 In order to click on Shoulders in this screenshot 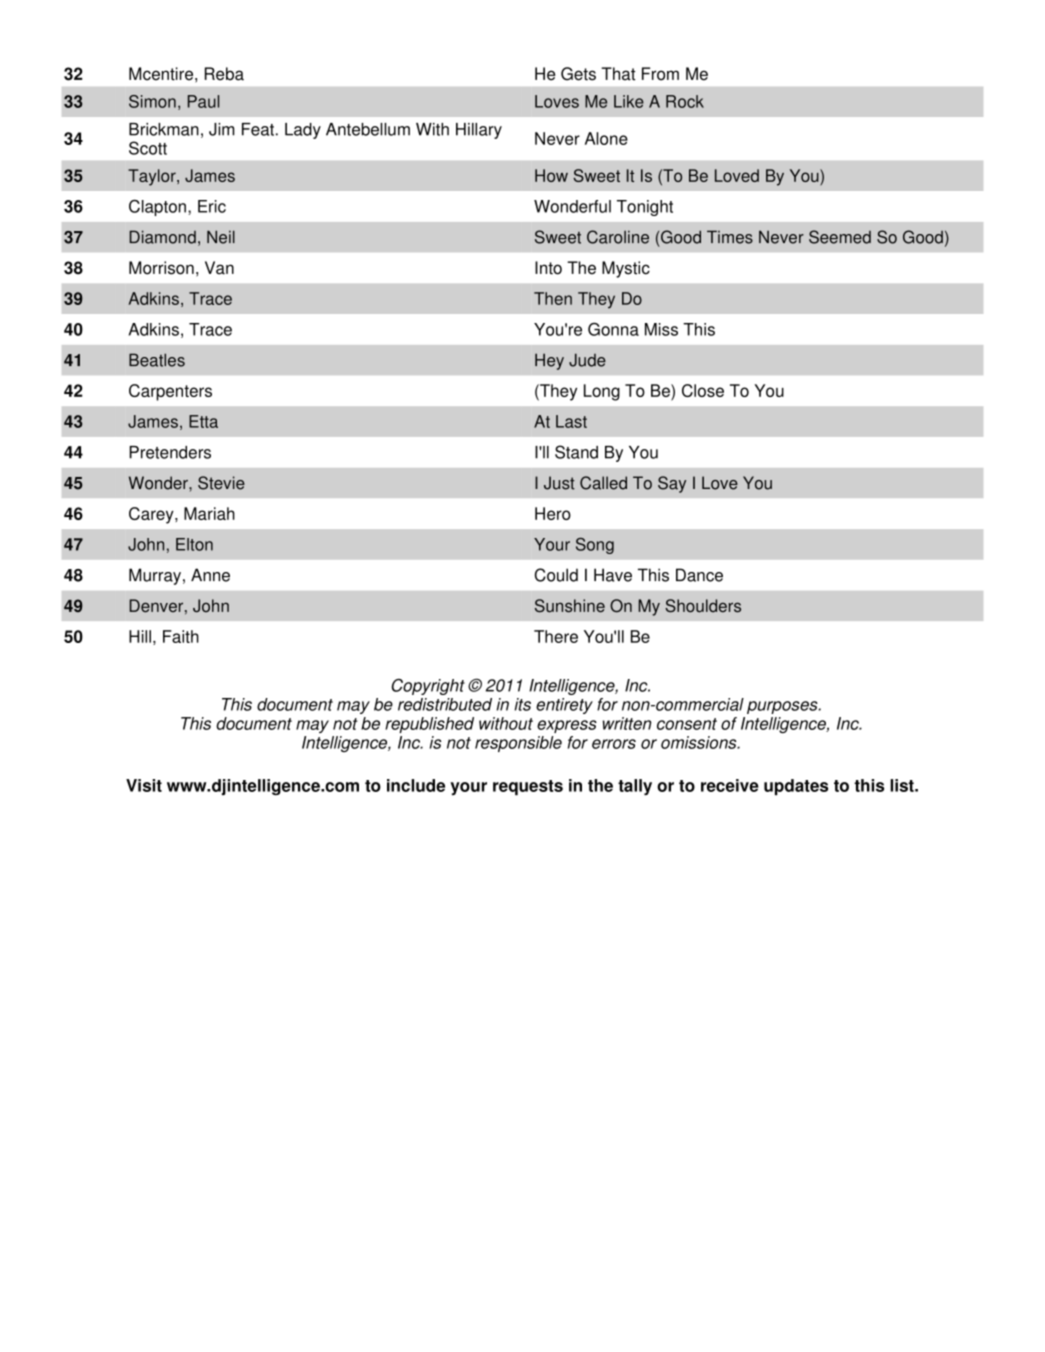, I will do `click(703, 606)`.
